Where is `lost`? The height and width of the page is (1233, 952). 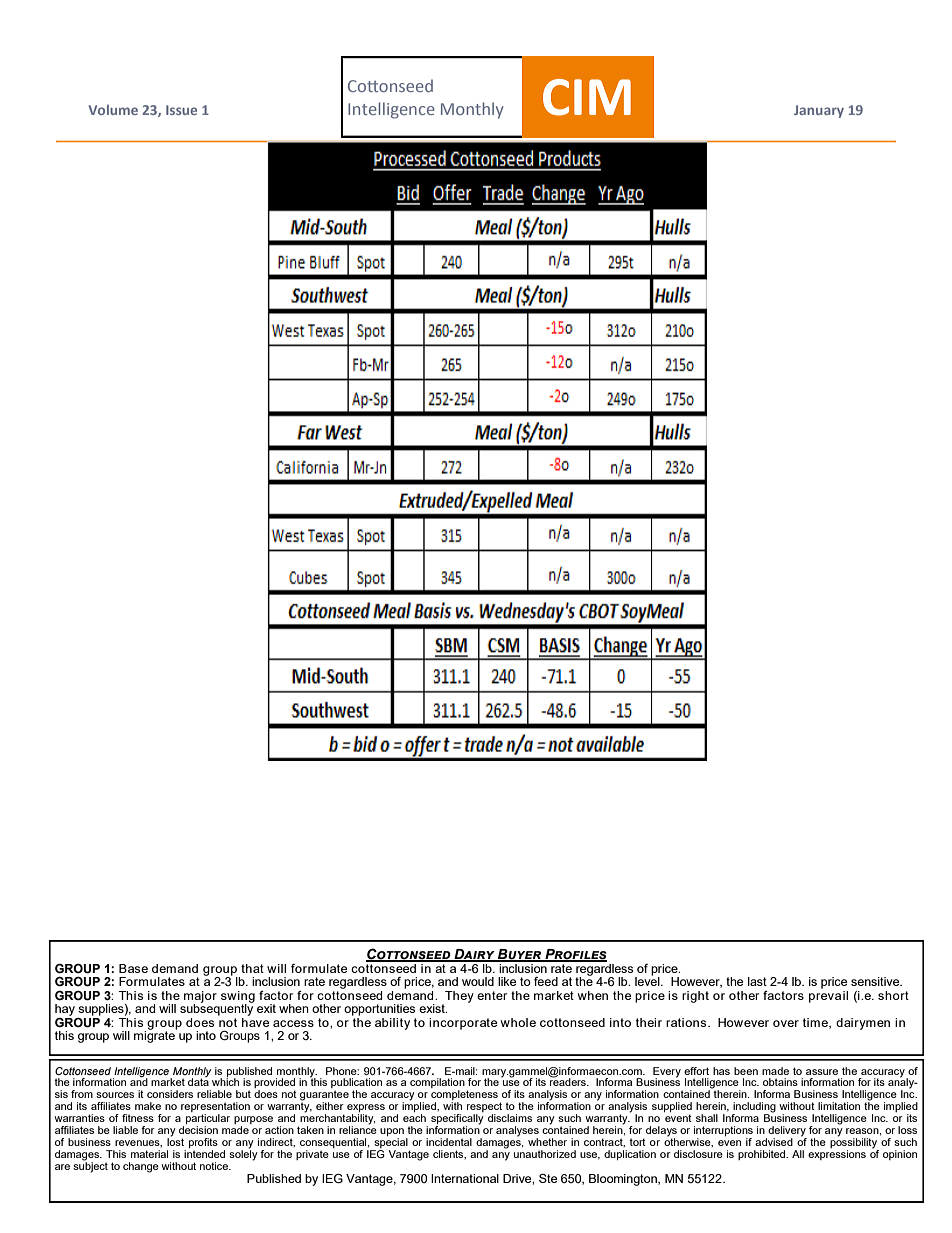
lost is located at coordinates (175, 1141).
